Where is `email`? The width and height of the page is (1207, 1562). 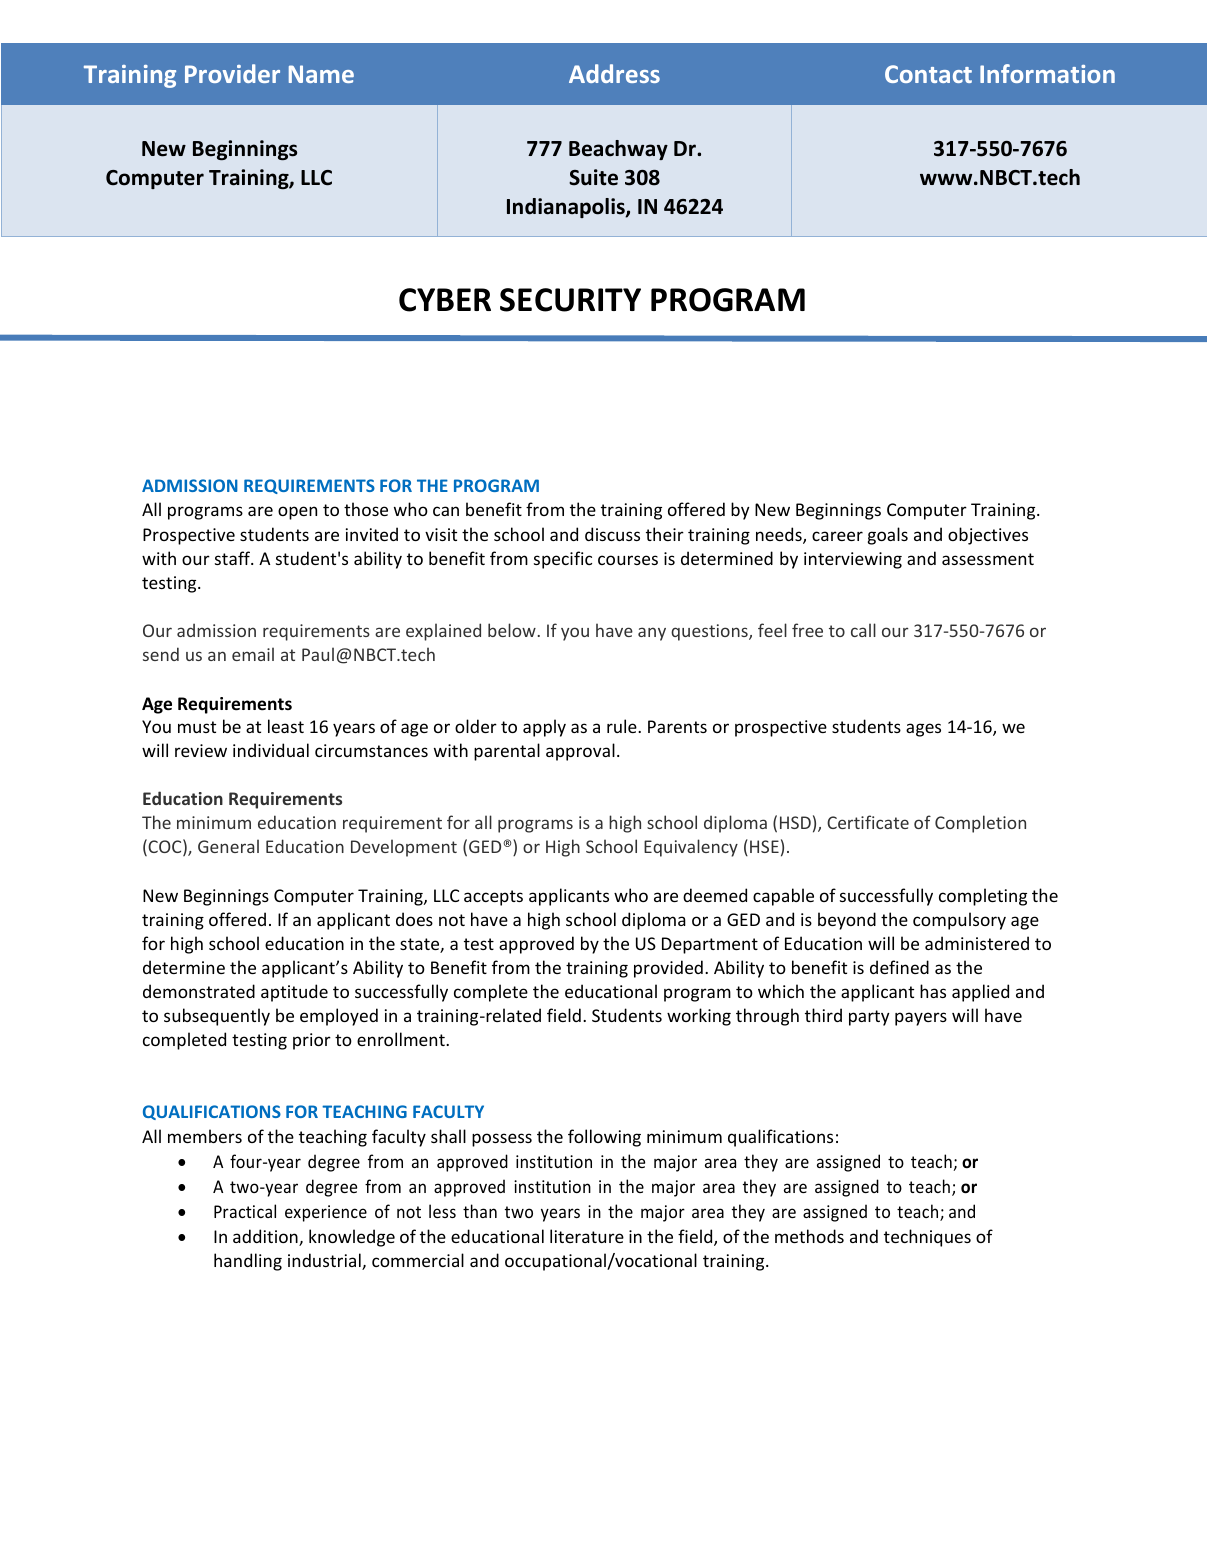 email is located at coordinates (253, 654).
